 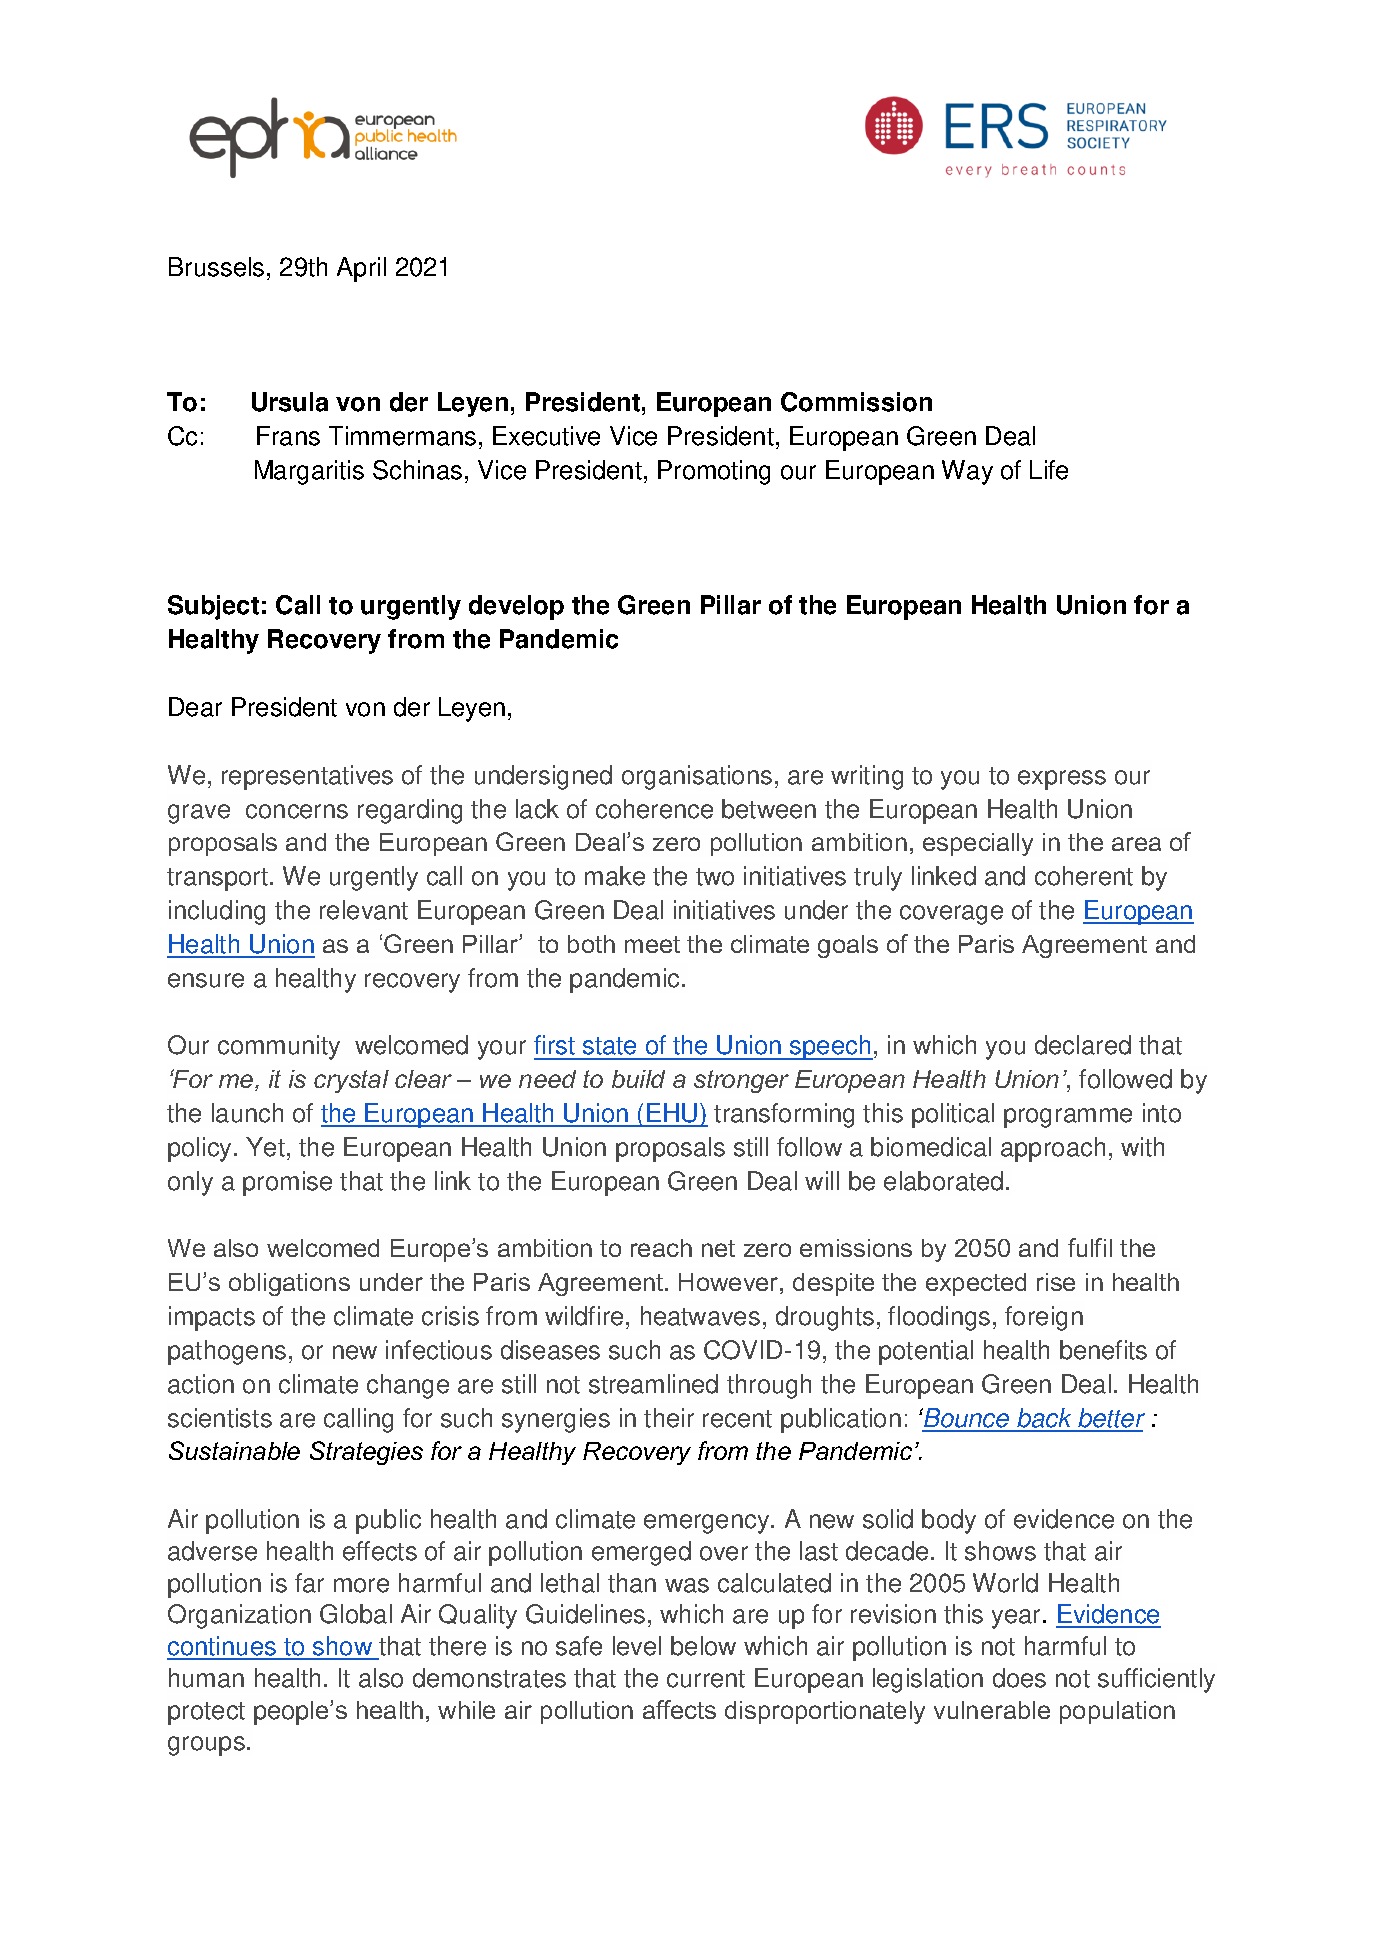 What do you see at coordinates (361, 269) in the screenshot?
I see `April` at bounding box center [361, 269].
